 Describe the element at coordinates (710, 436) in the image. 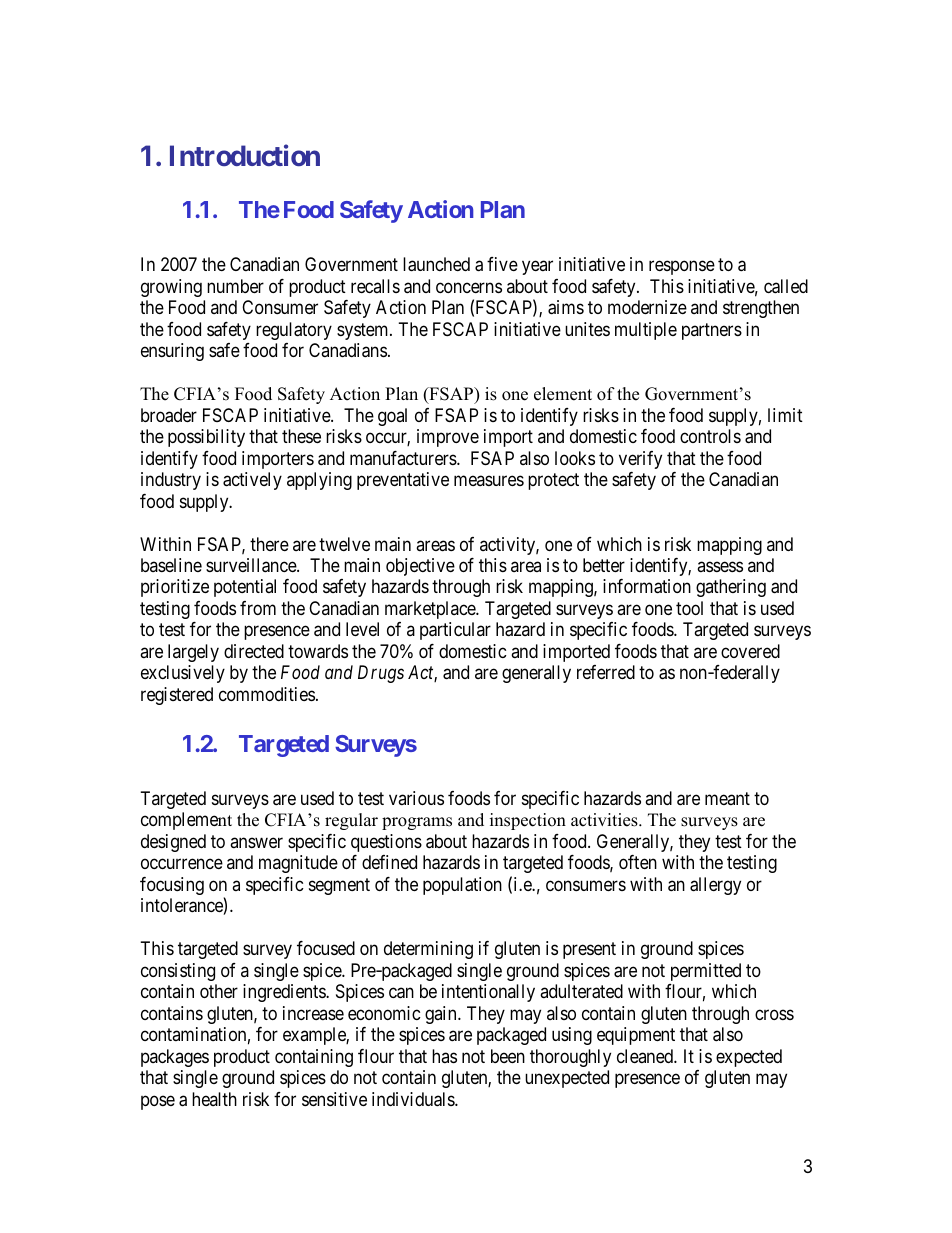

I see `controls` at that location.
